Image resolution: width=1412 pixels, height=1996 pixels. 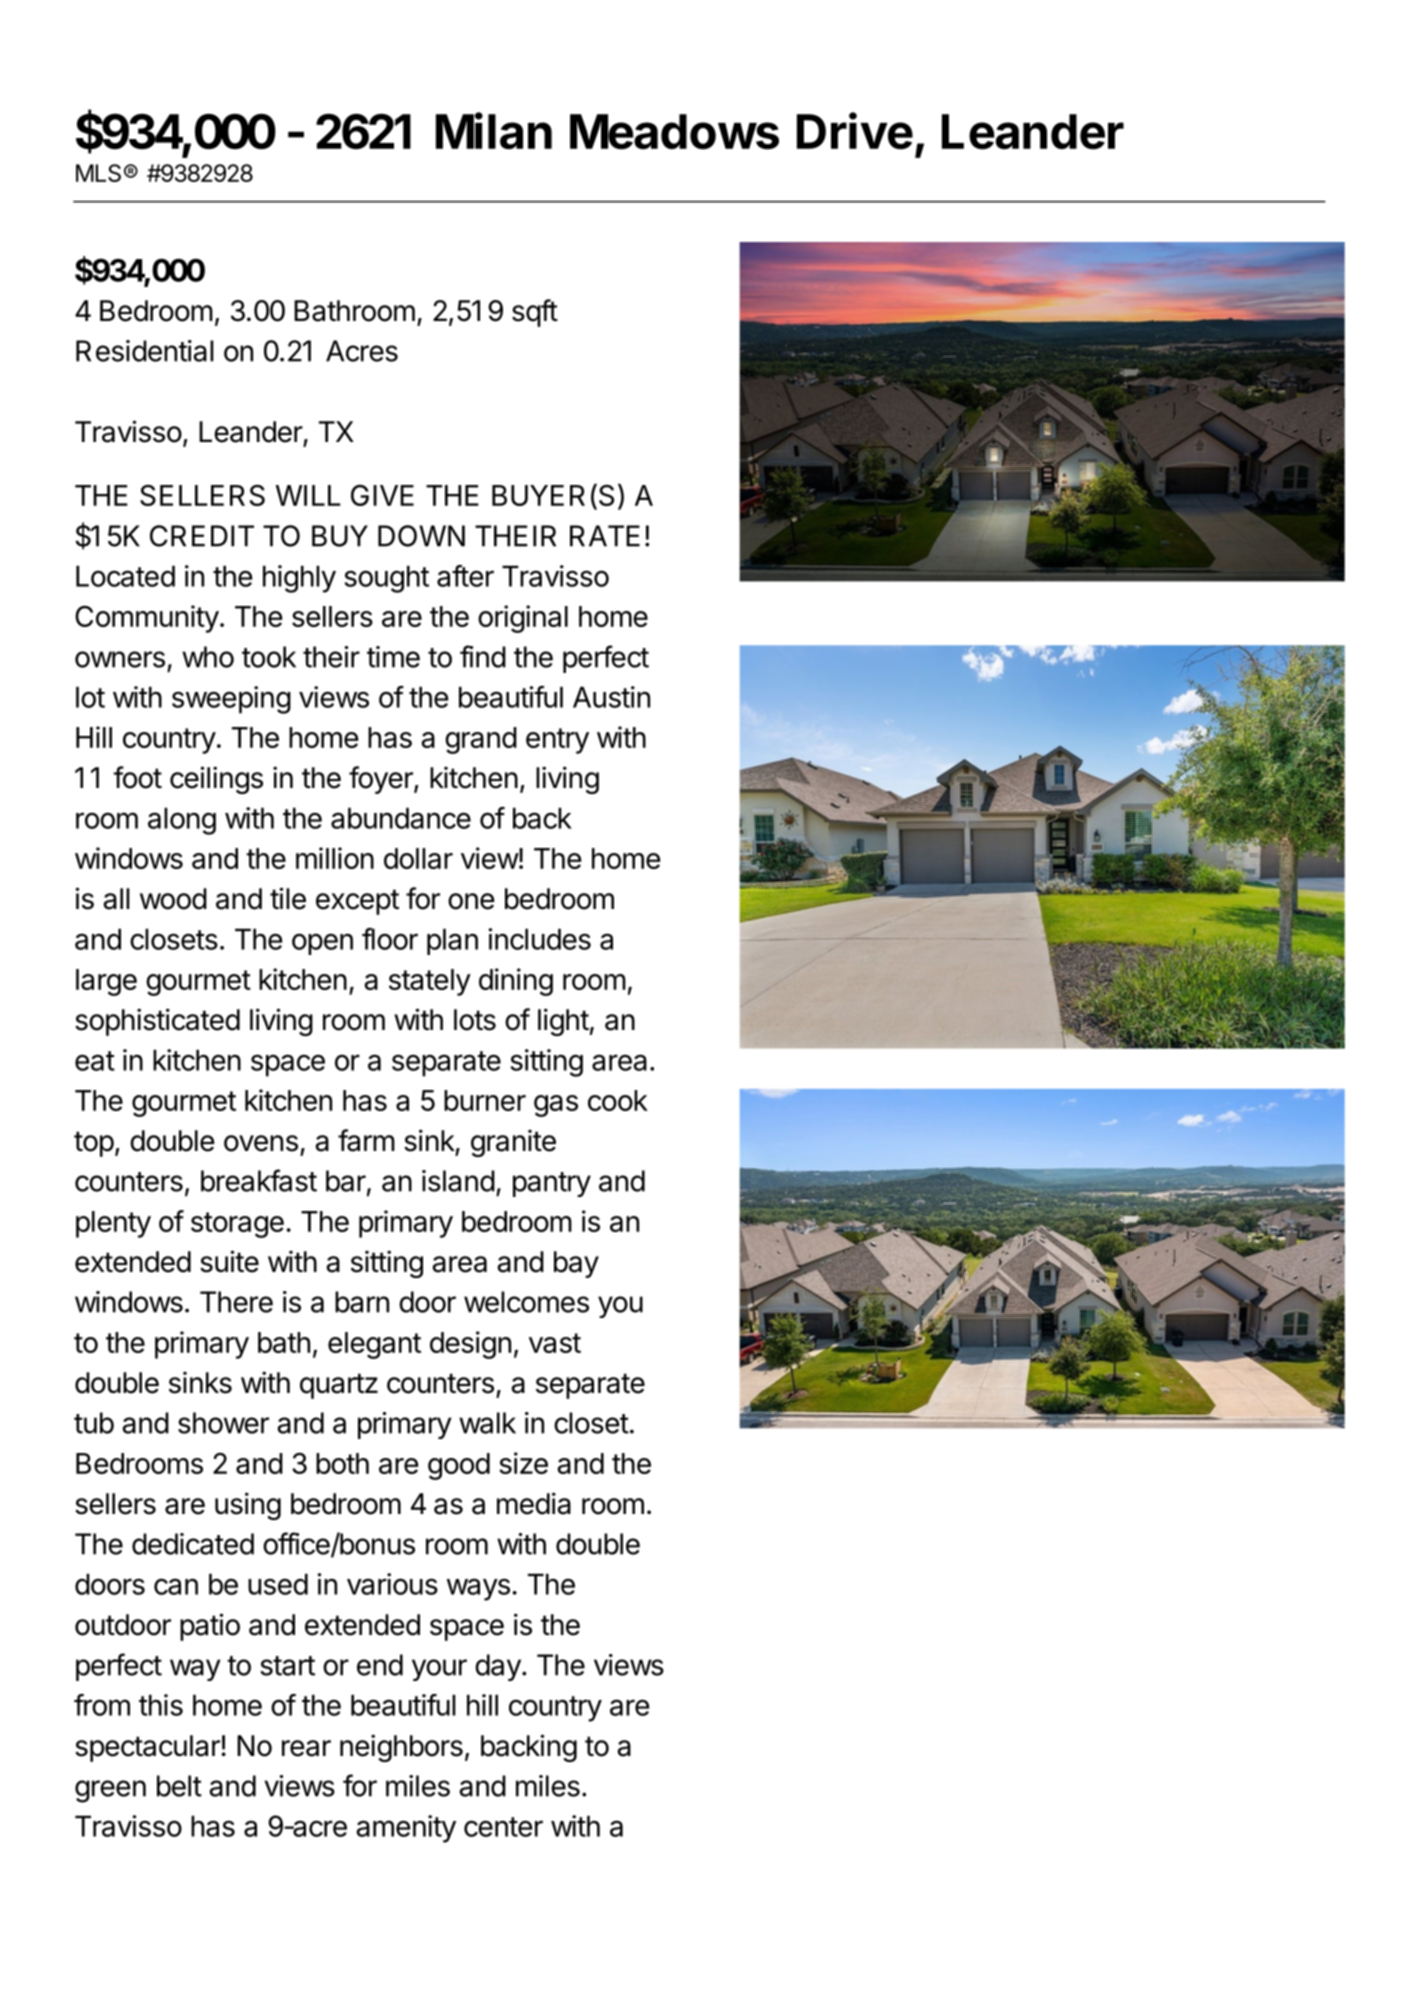 I want to click on Austin, so click(x=611, y=697).
